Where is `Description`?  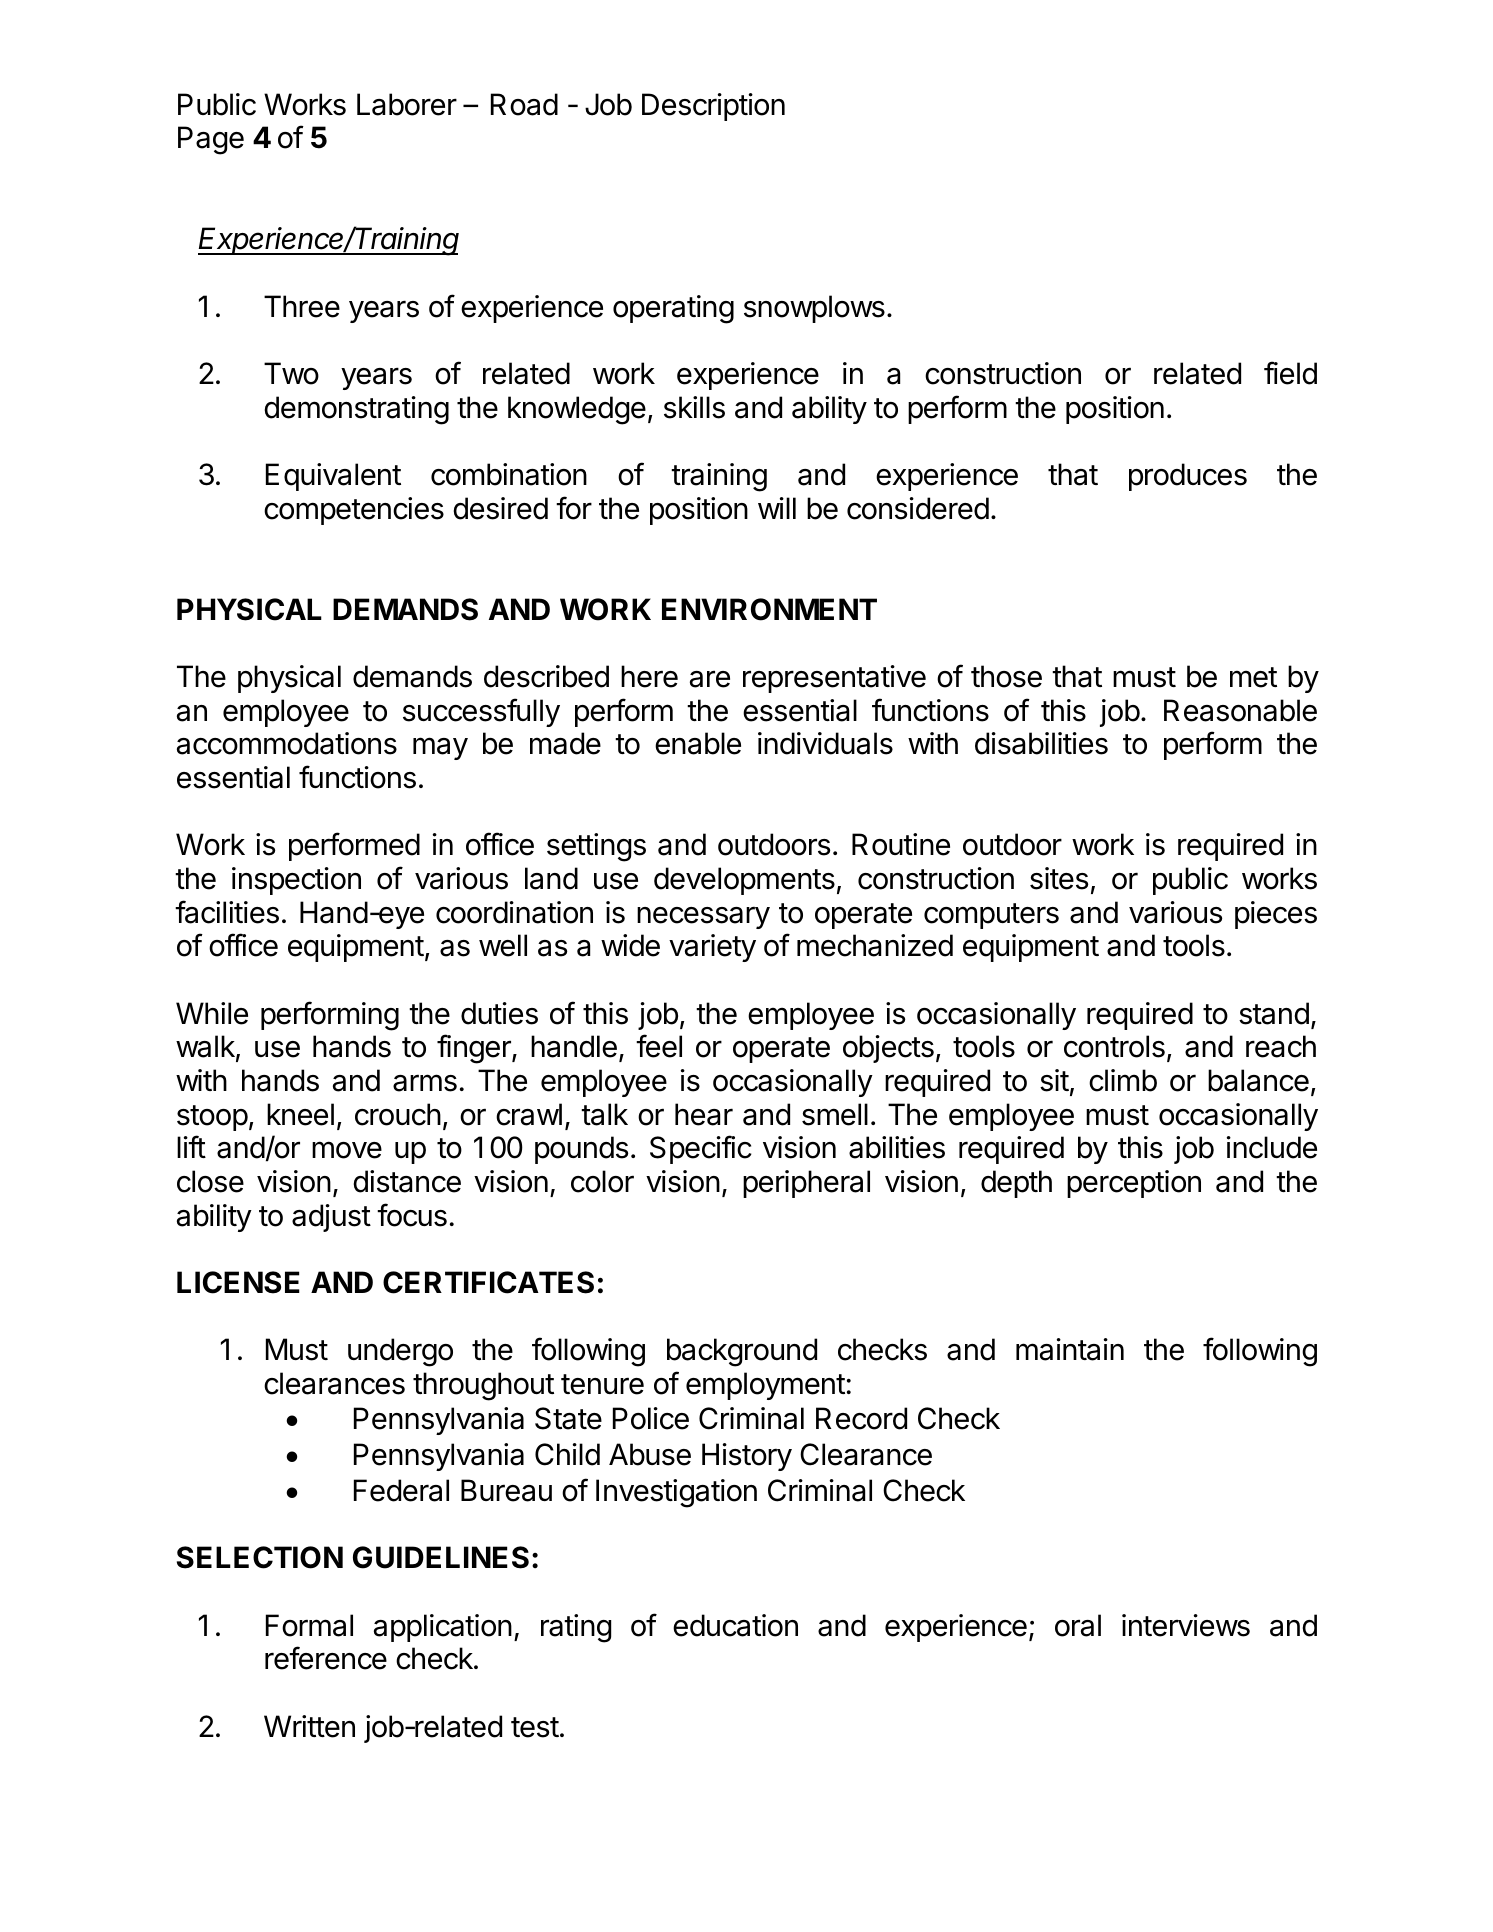
Description is located at coordinates (713, 107).
